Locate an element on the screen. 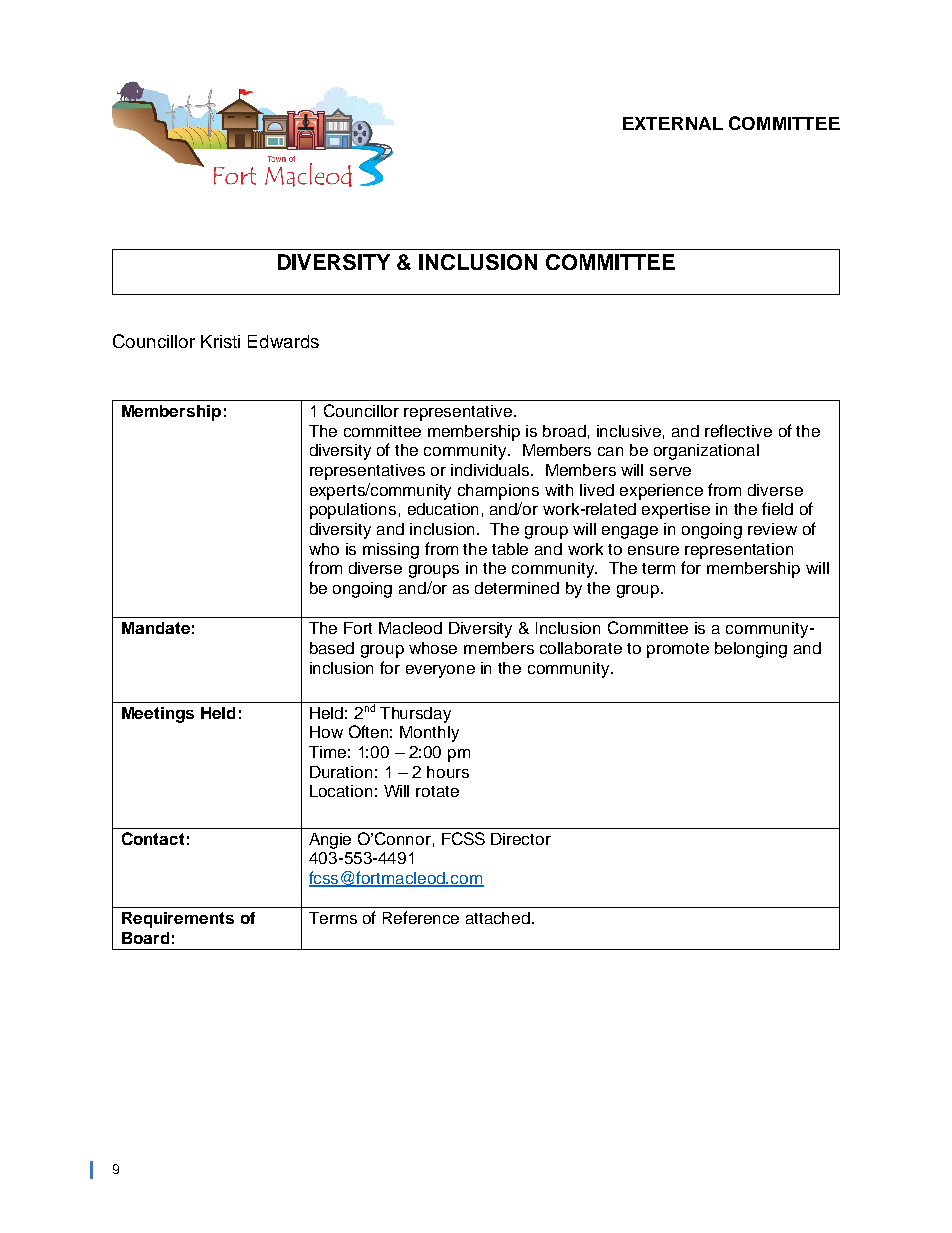 Image resolution: width=952 pixels, height=1233 pixels. promote is located at coordinates (678, 650).
